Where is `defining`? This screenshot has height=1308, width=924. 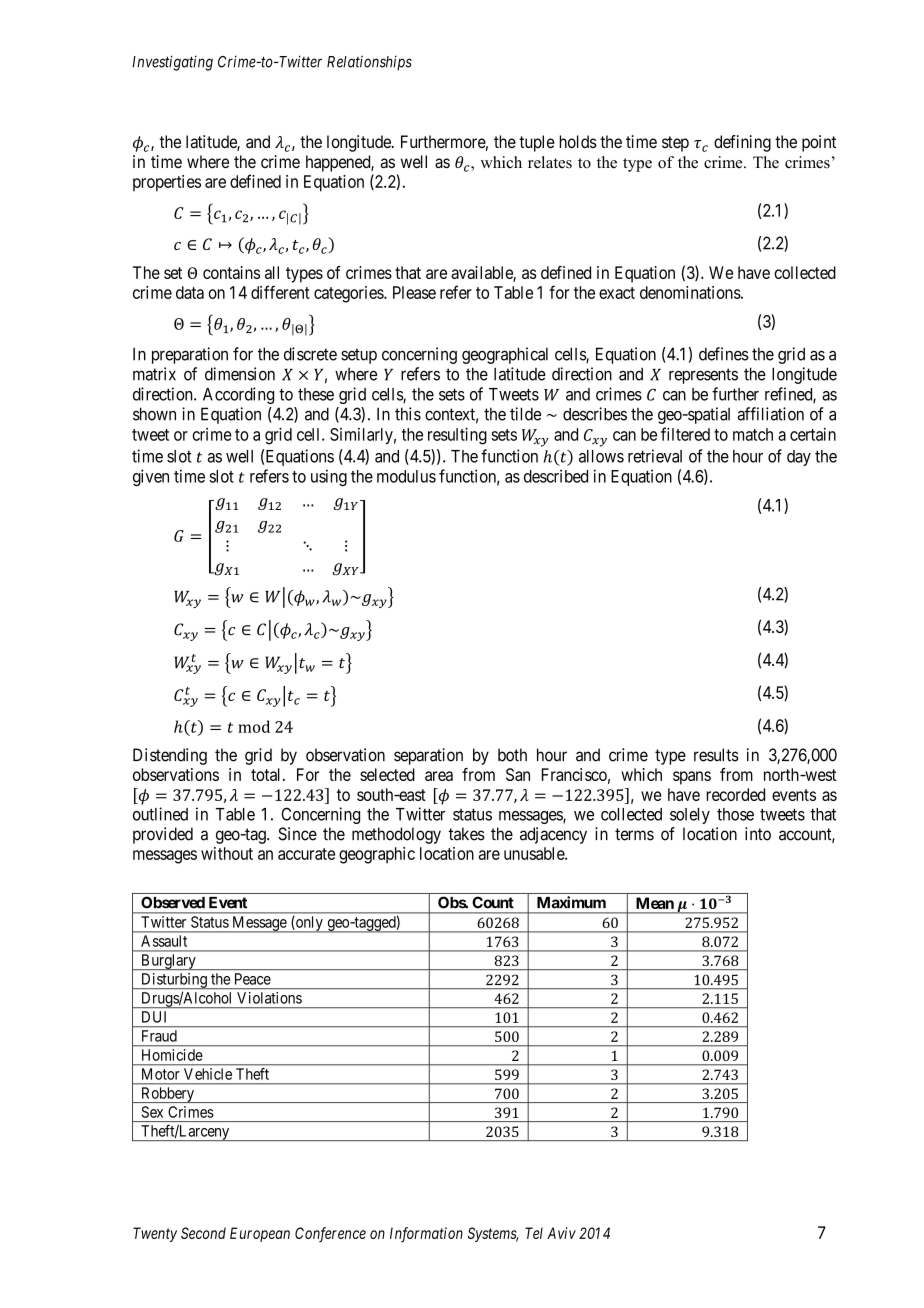
defining is located at coordinates (742, 143).
